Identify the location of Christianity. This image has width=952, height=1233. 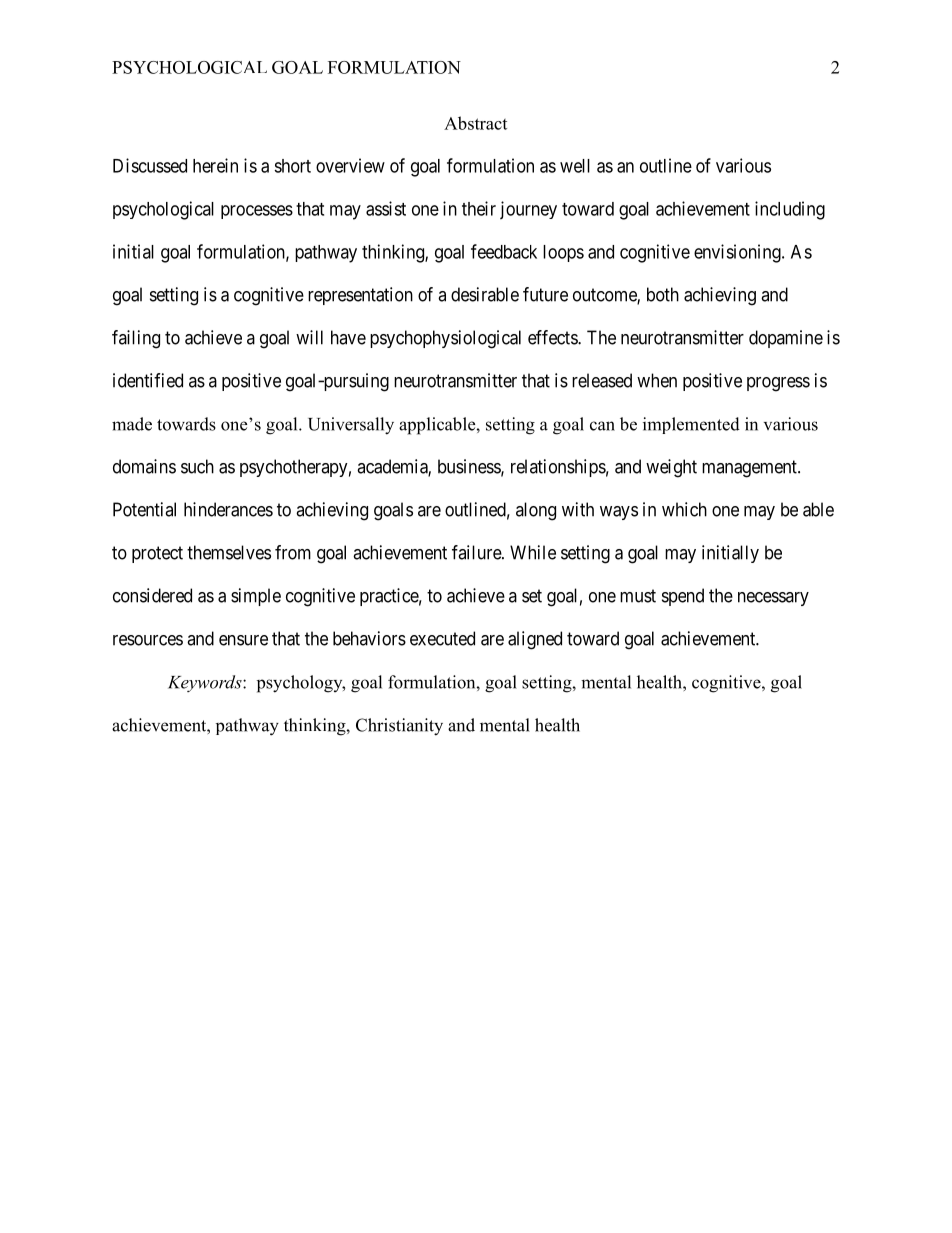
(399, 727).
